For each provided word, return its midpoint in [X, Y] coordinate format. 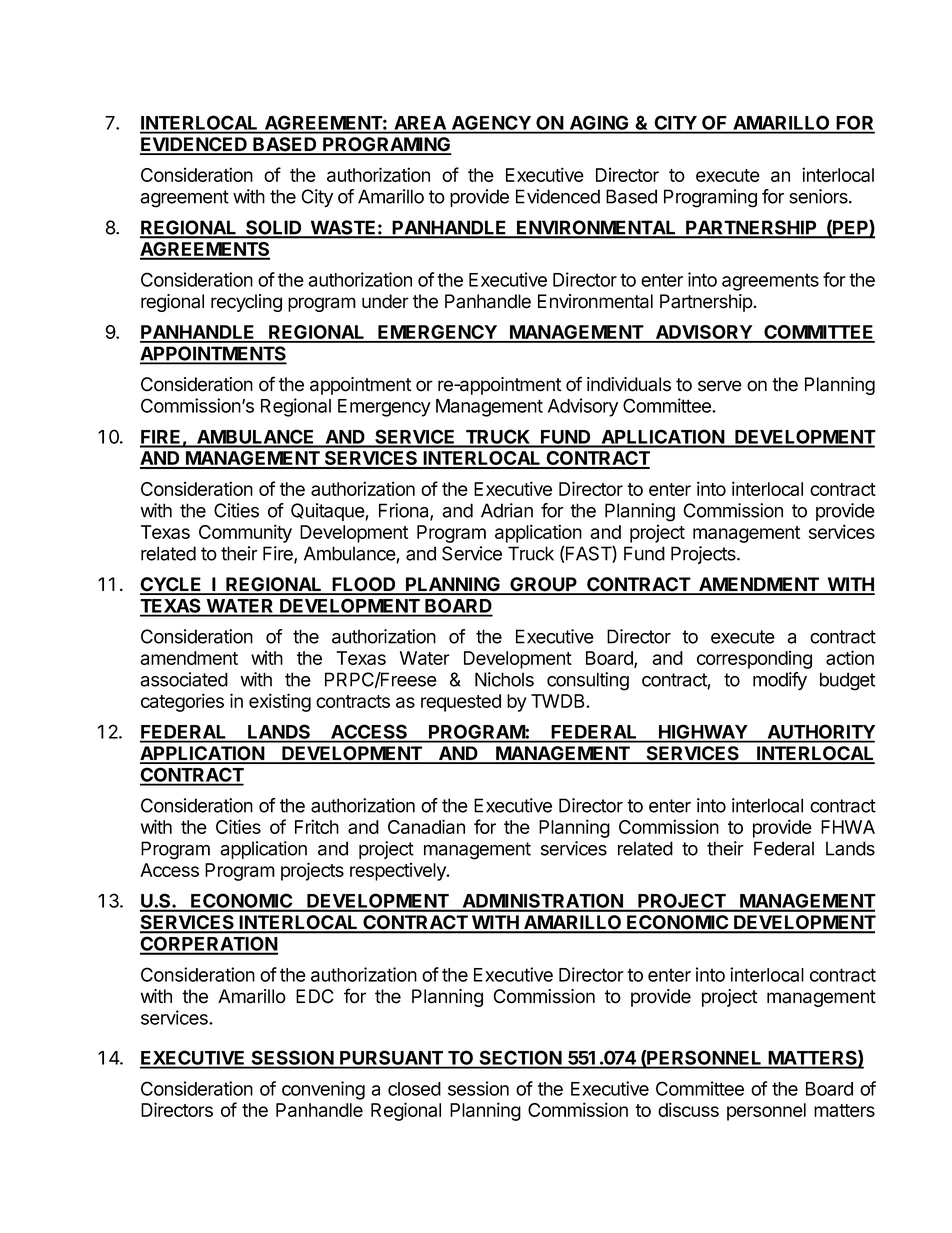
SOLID [274, 228]
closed [414, 1089]
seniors [819, 196]
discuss [688, 1109]
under [385, 301]
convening [323, 1090]
